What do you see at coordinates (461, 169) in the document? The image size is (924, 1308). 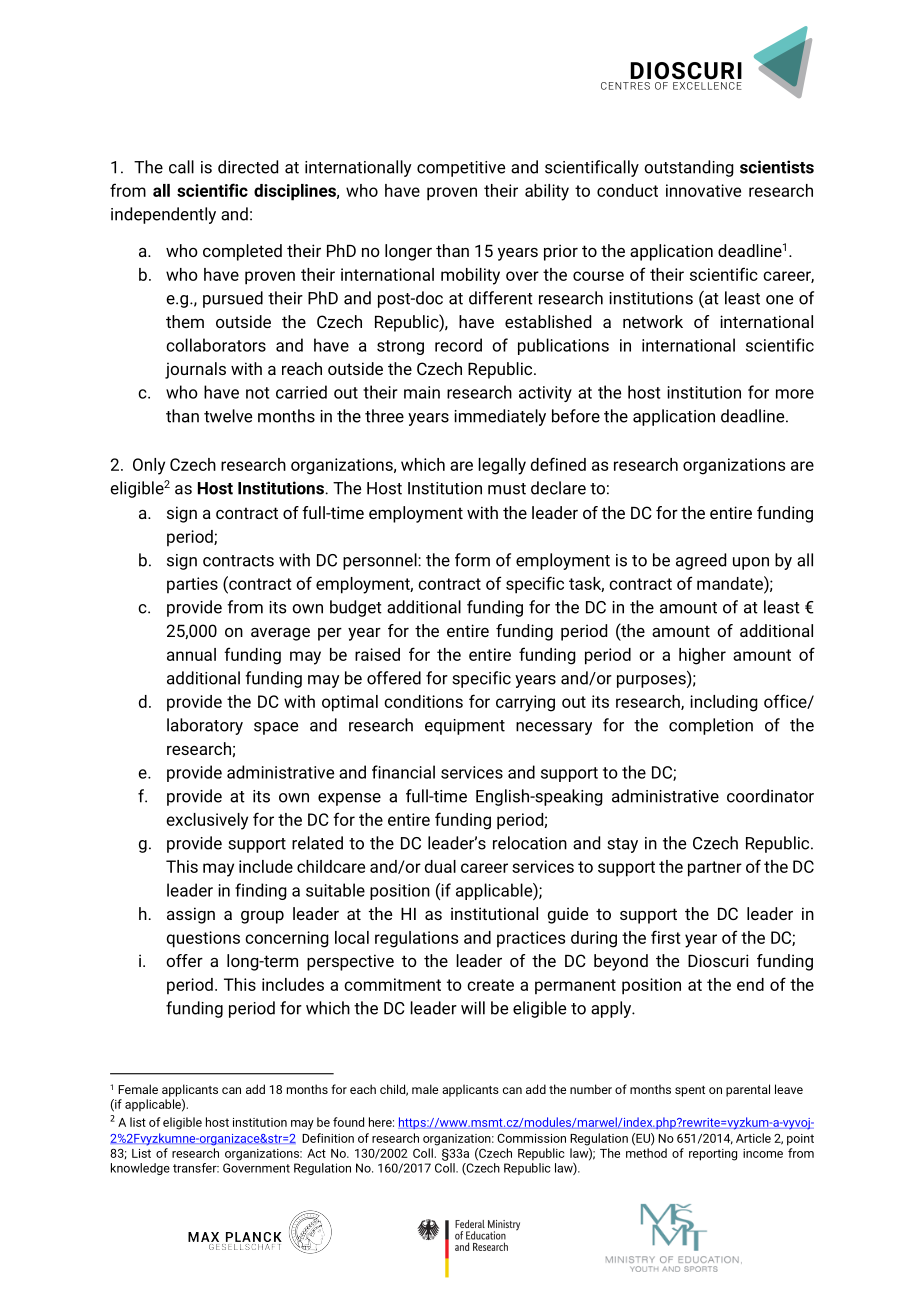 I see `competitive` at bounding box center [461, 169].
